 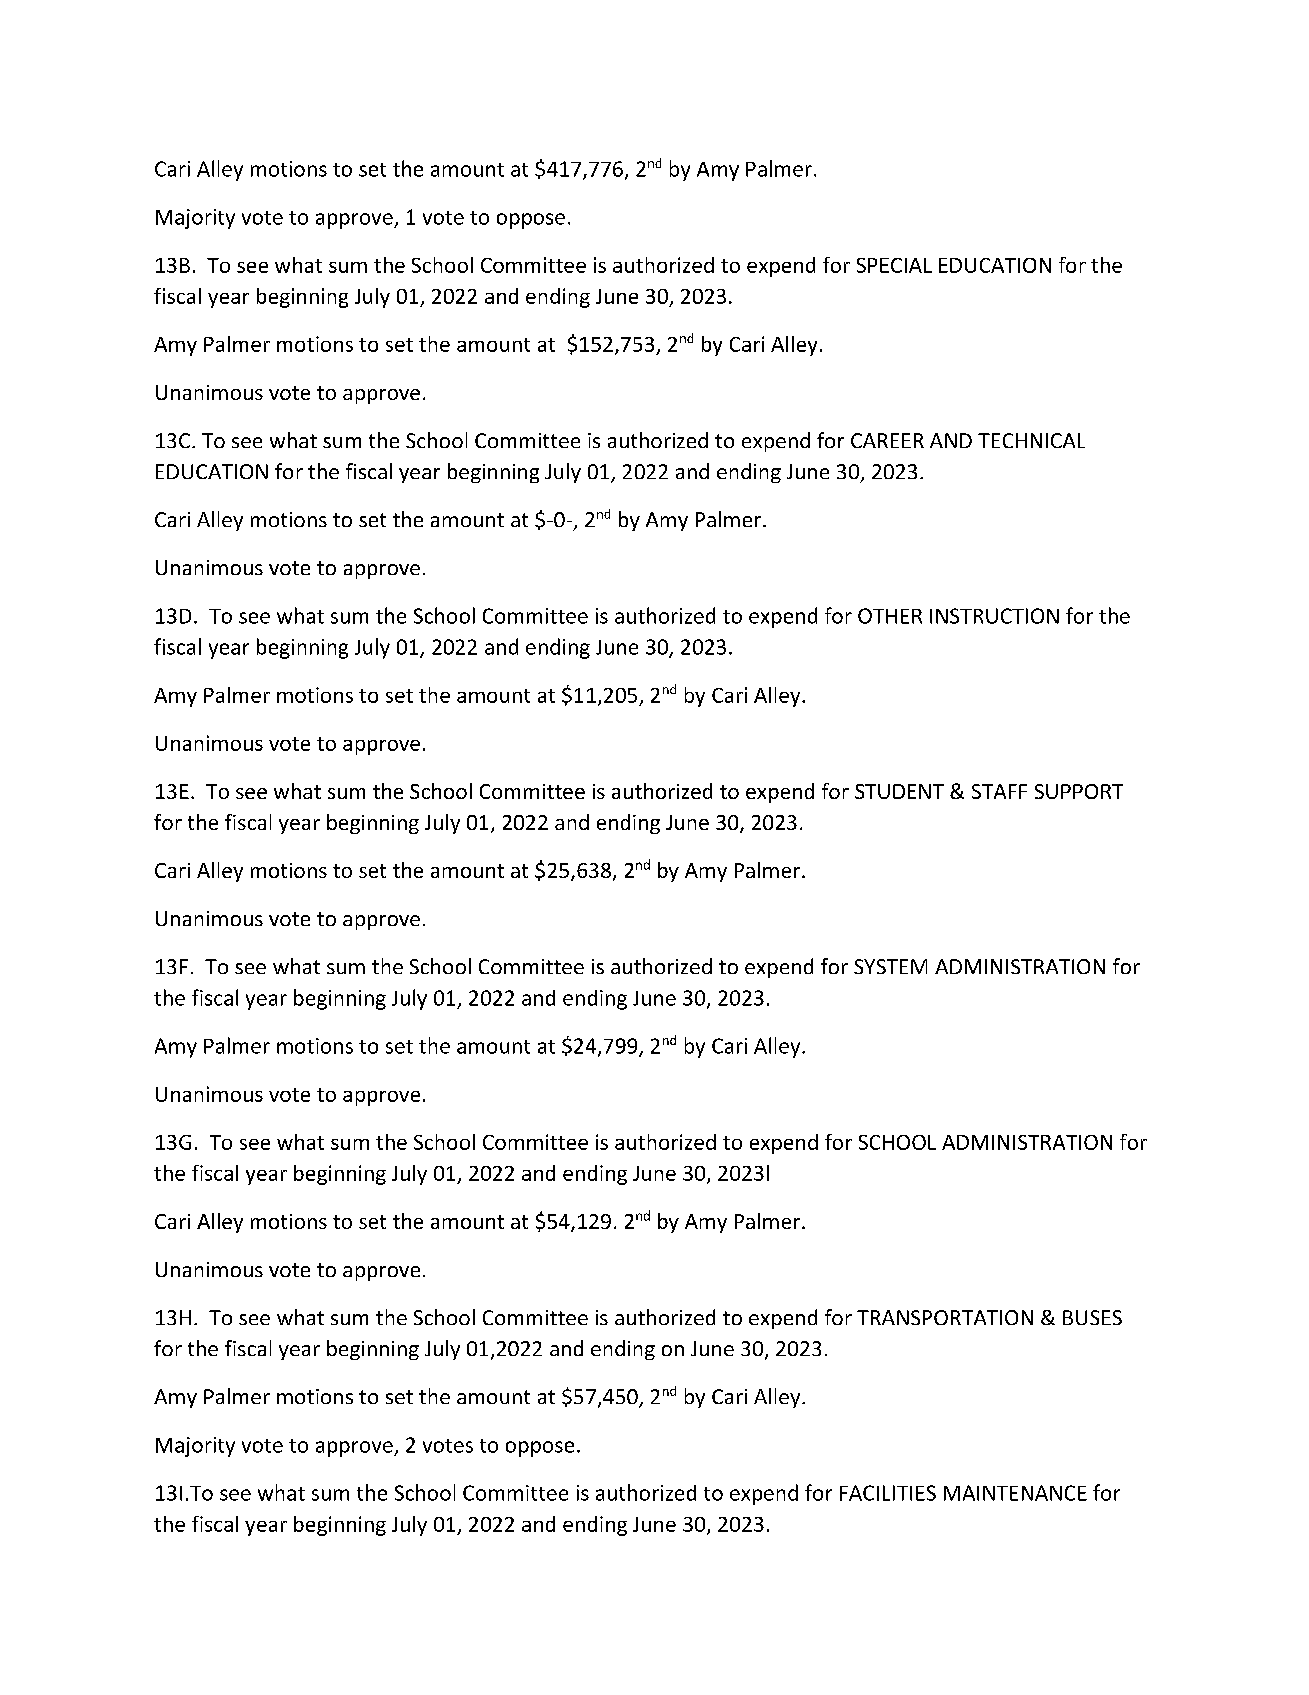 What do you see at coordinates (1079, 791) in the screenshot?
I see `SUPPORT` at bounding box center [1079, 791].
